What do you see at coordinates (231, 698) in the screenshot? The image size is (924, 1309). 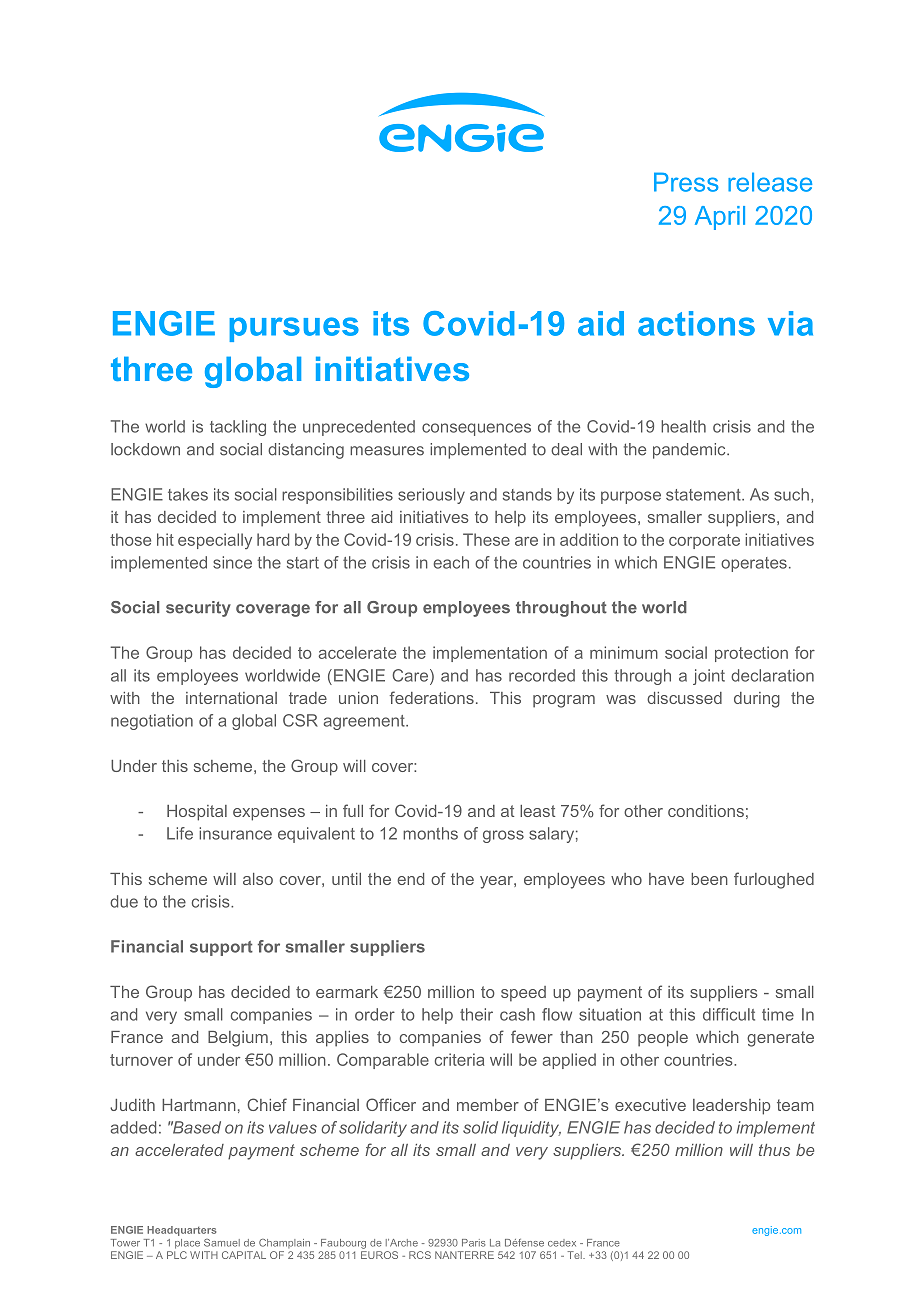 I see `international` at bounding box center [231, 698].
